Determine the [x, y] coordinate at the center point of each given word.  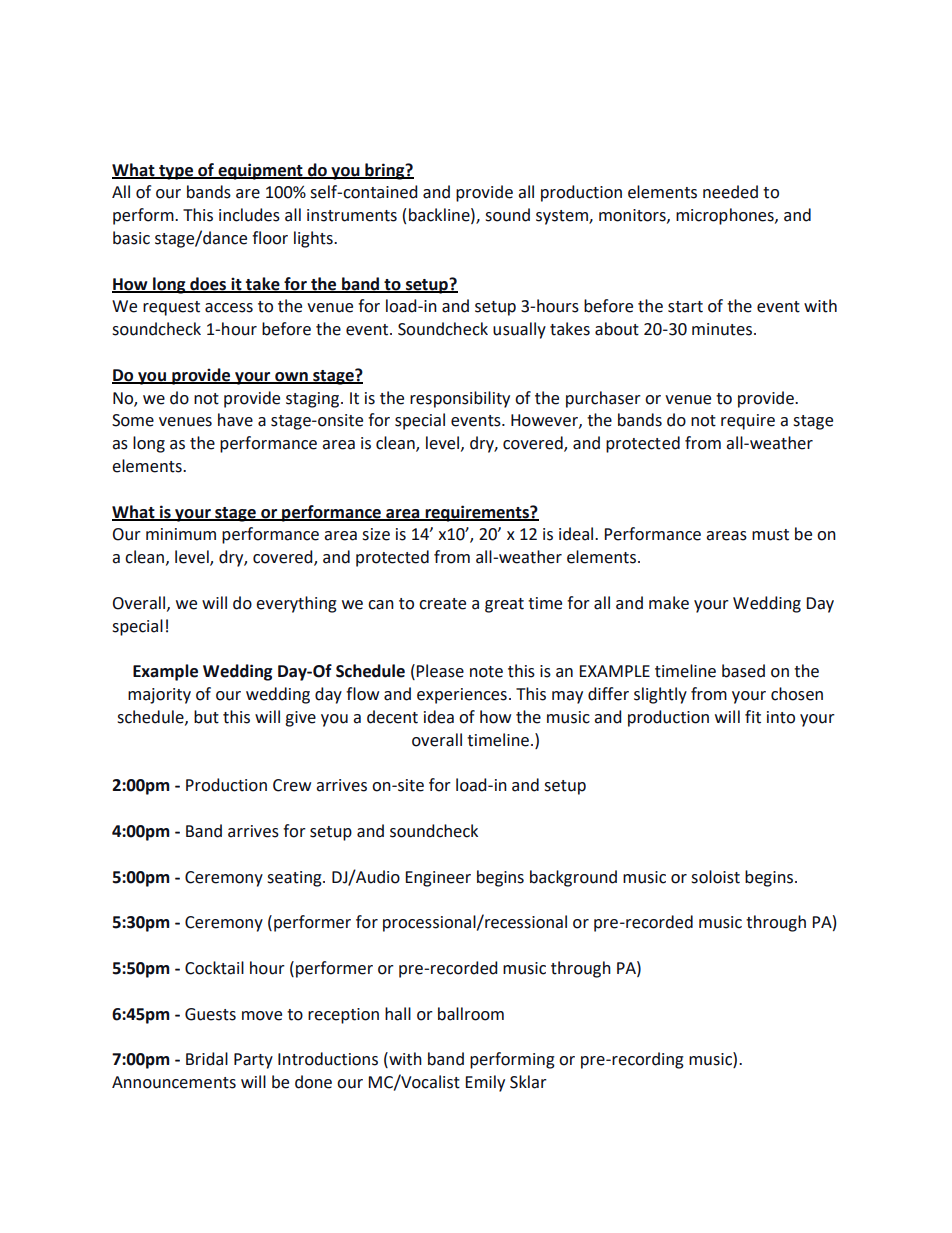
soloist [715, 877]
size [376, 534]
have [235, 420]
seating [295, 879]
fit [753, 717]
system [563, 217]
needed [730, 192]
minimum [181, 534]
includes [249, 215]
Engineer [438, 879]
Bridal [207, 1059]
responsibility [460, 399]
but [206, 717]
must [770, 535]
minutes [722, 329]
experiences [462, 696]
